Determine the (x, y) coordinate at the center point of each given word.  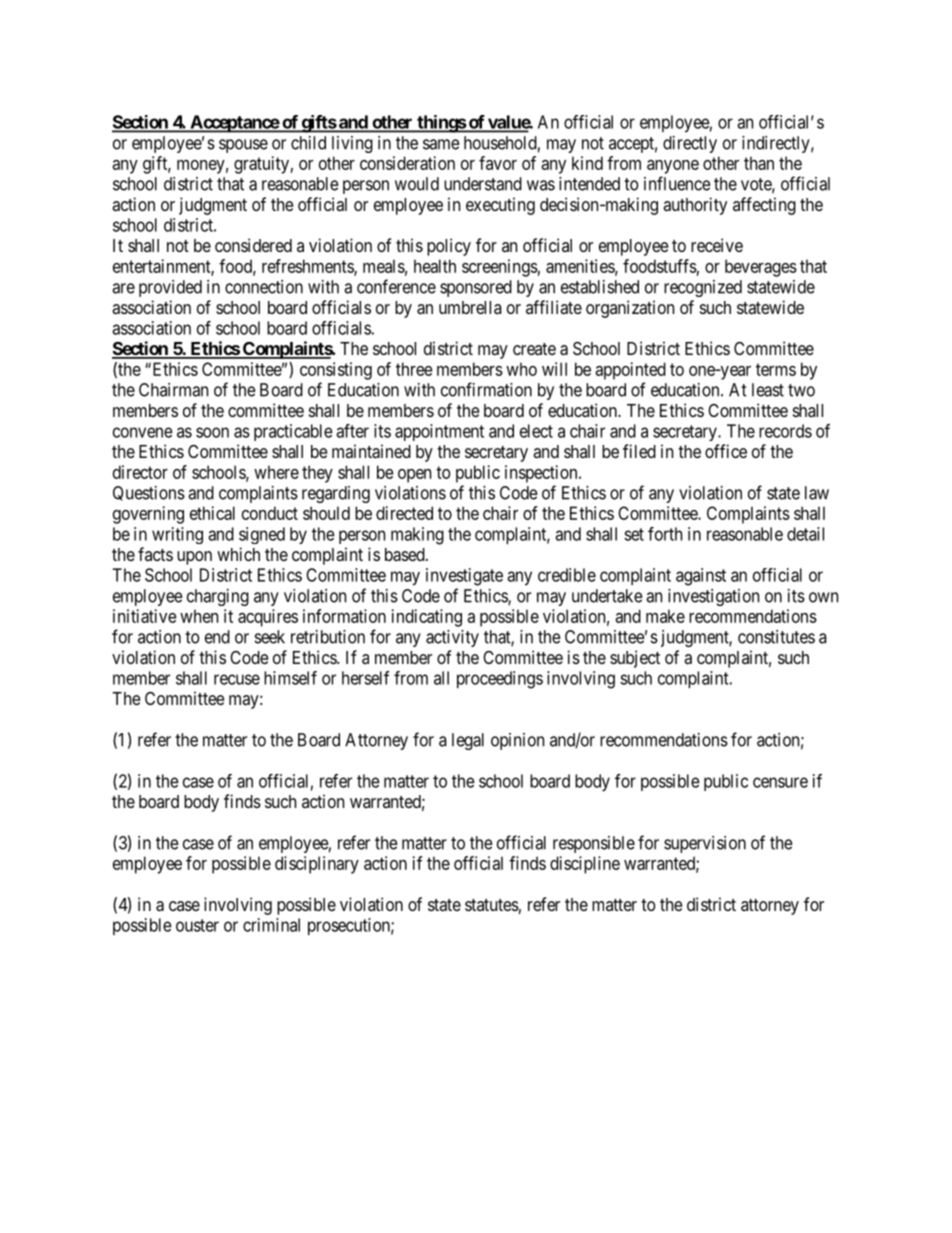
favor (498, 163)
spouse (243, 146)
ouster (197, 925)
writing (177, 535)
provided (170, 288)
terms (776, 369)
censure (780, 782)
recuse (237, 679)
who (521, 369)
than (759, 163)
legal (468, 741)
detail (805, 534)
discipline (585, 865)
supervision (705, 844)
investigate (464, 577)
